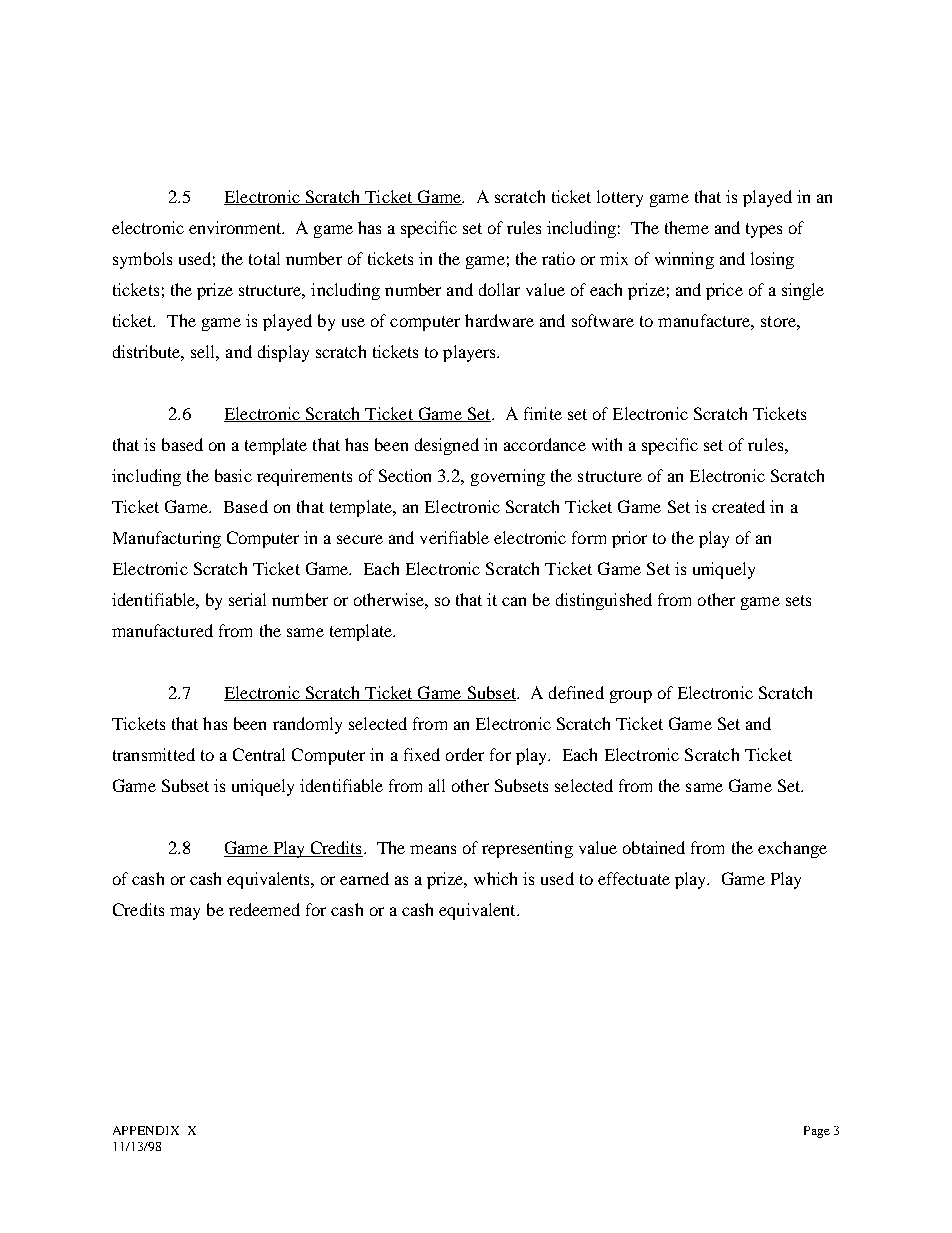 This screenshot has height=1233, width=952. Describe the element at coordinates (236, 227) in the screenshot. I see `environment` at that location.
